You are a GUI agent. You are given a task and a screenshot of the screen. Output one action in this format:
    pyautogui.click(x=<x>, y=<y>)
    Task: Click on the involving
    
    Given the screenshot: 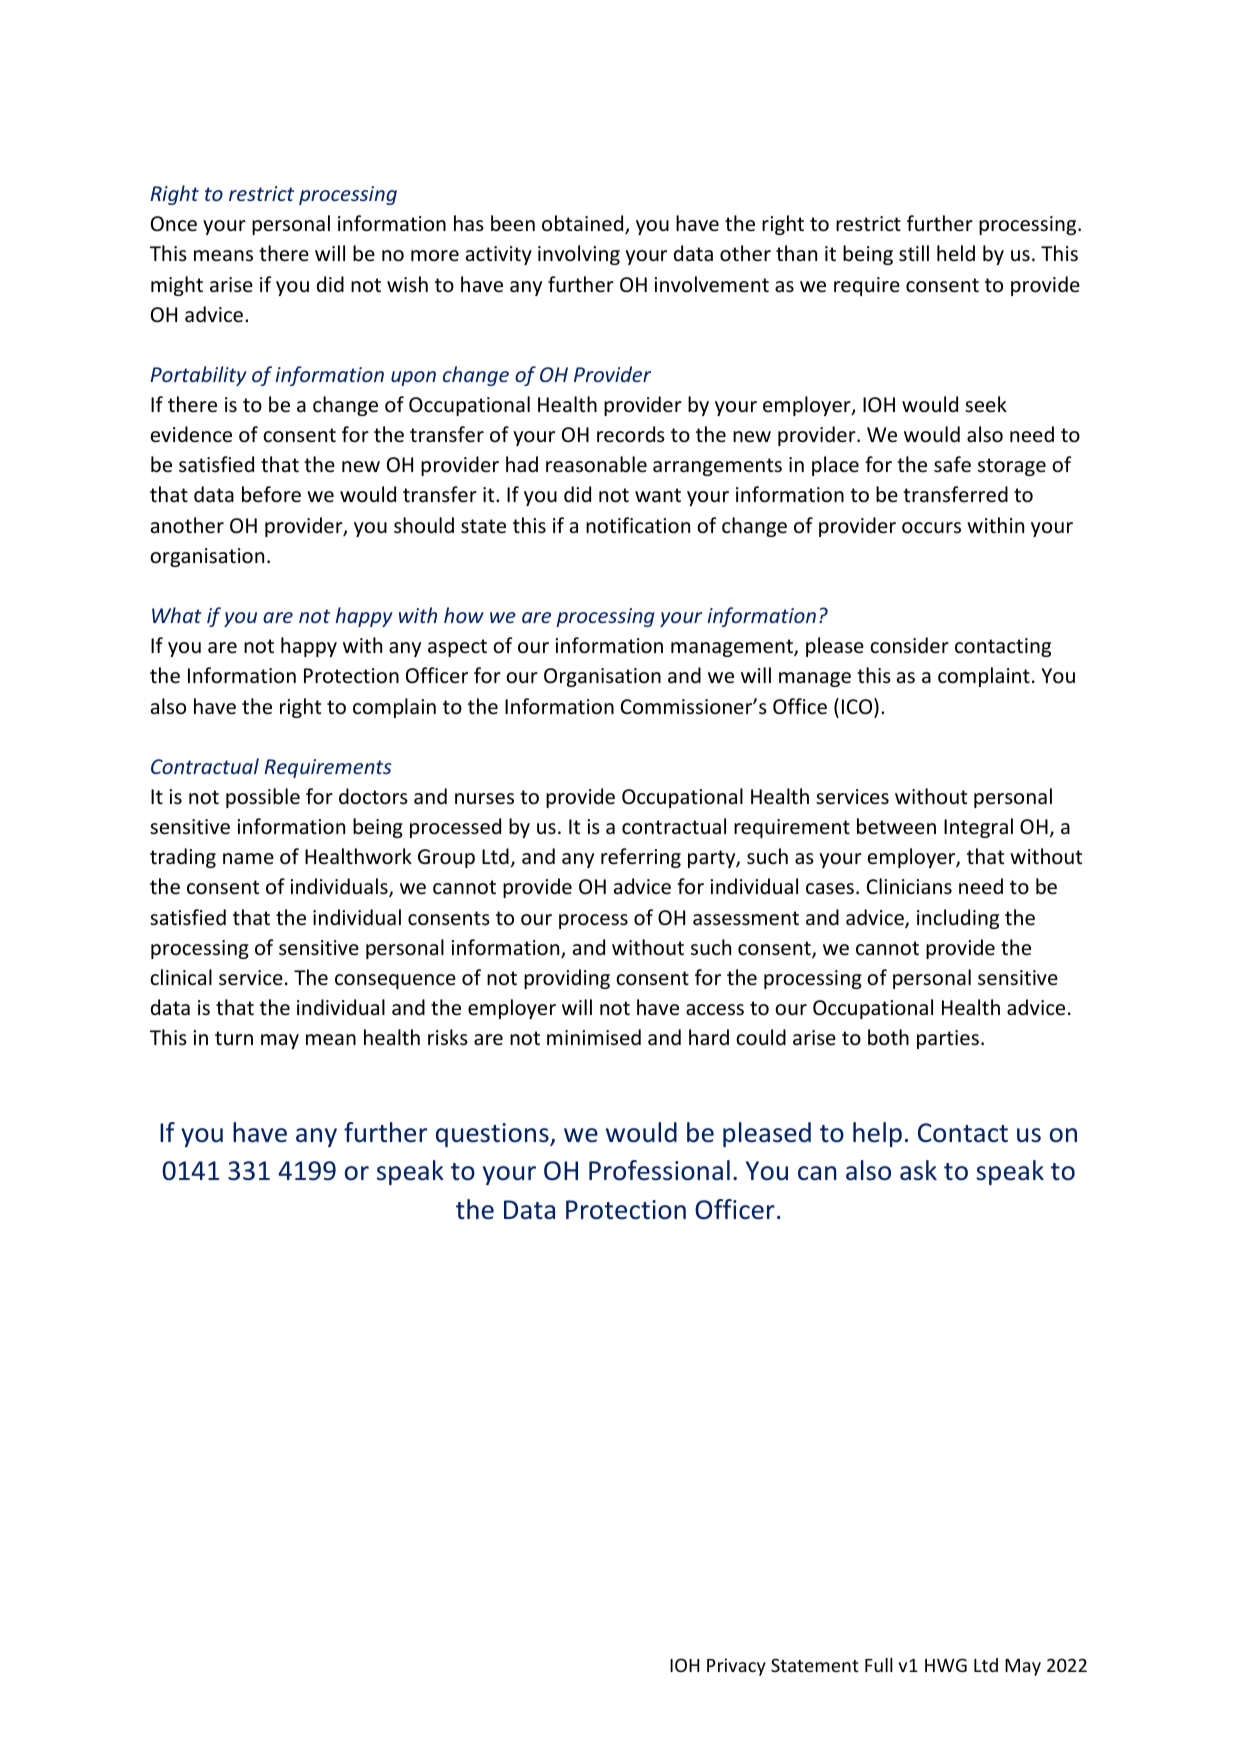 What is the action you would take?
    pyautogui.click(x=579, y=255)
